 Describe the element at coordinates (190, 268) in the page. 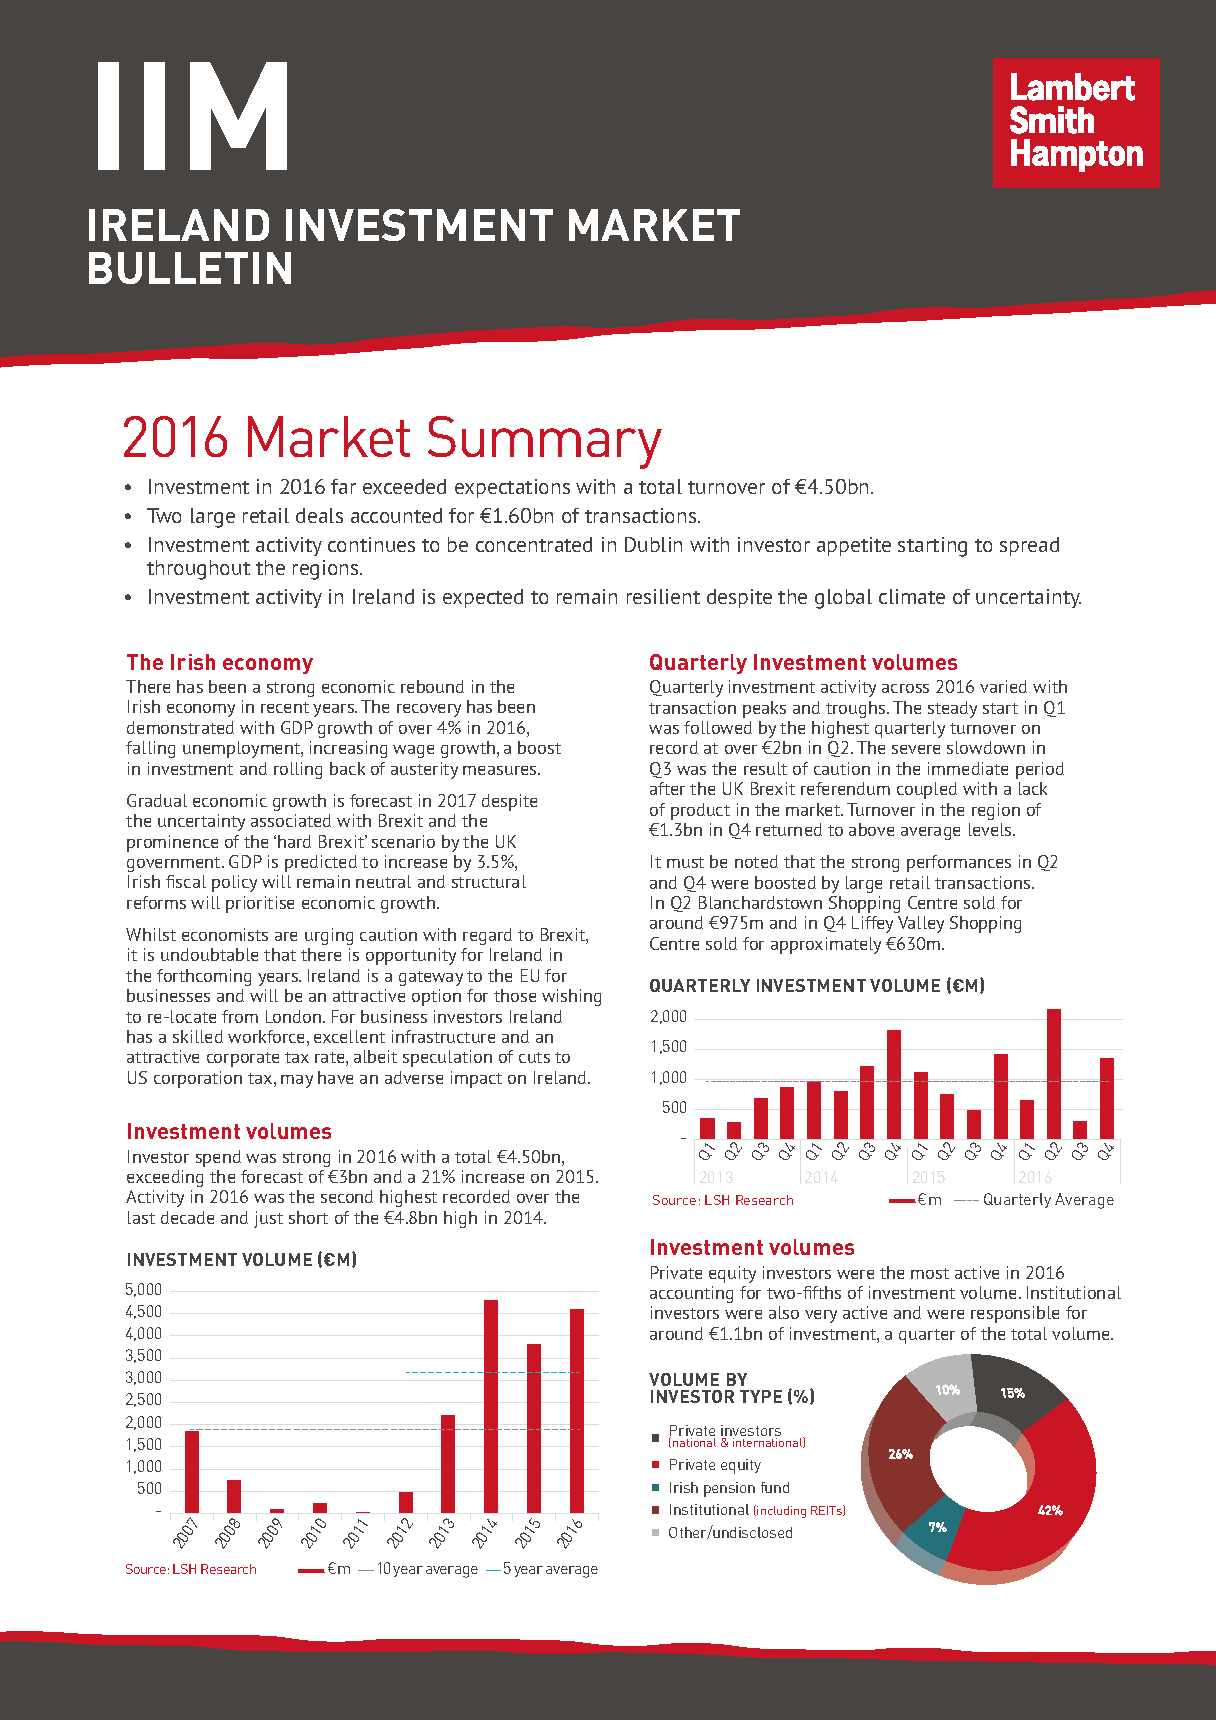

I see `BULLETIN` at that location.
